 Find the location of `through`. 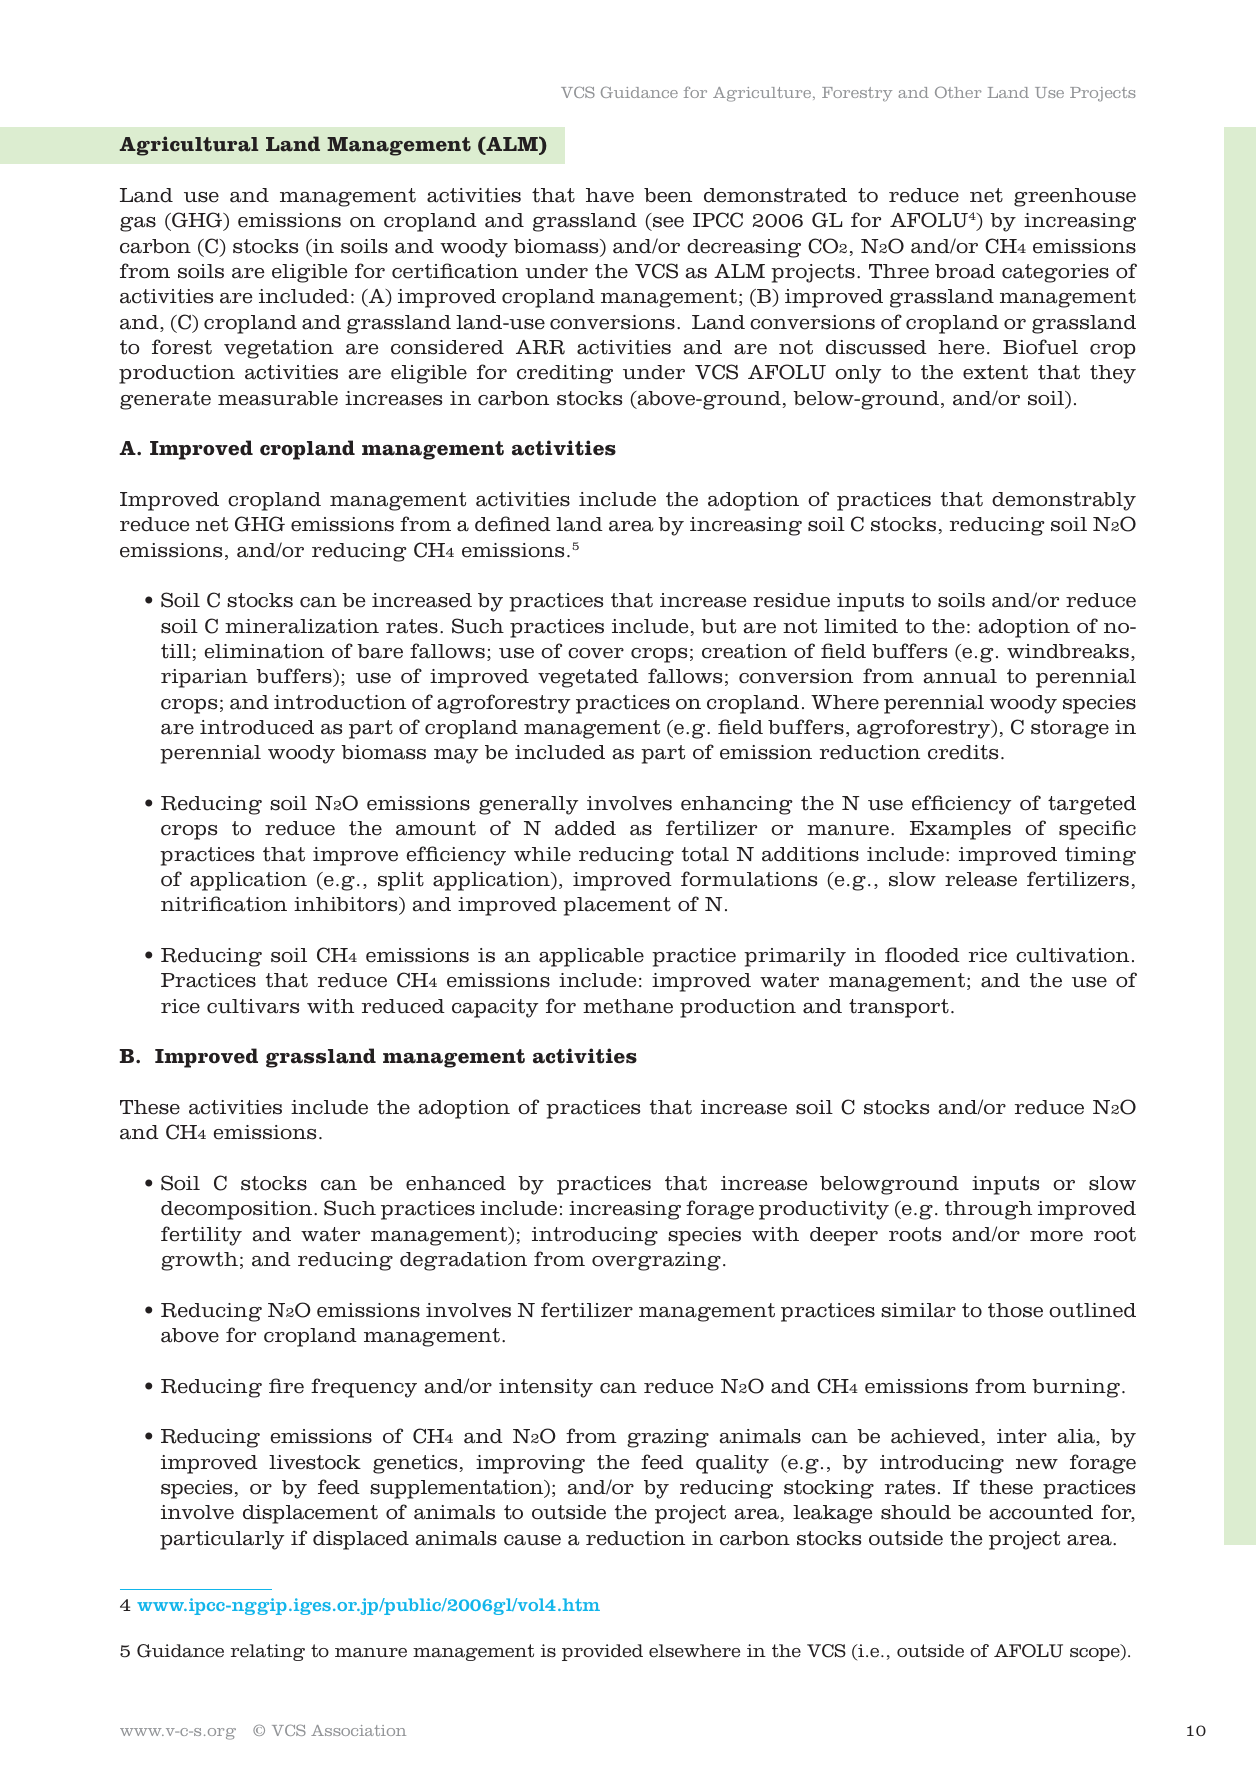

through is located at coordinates (988, 1210).
